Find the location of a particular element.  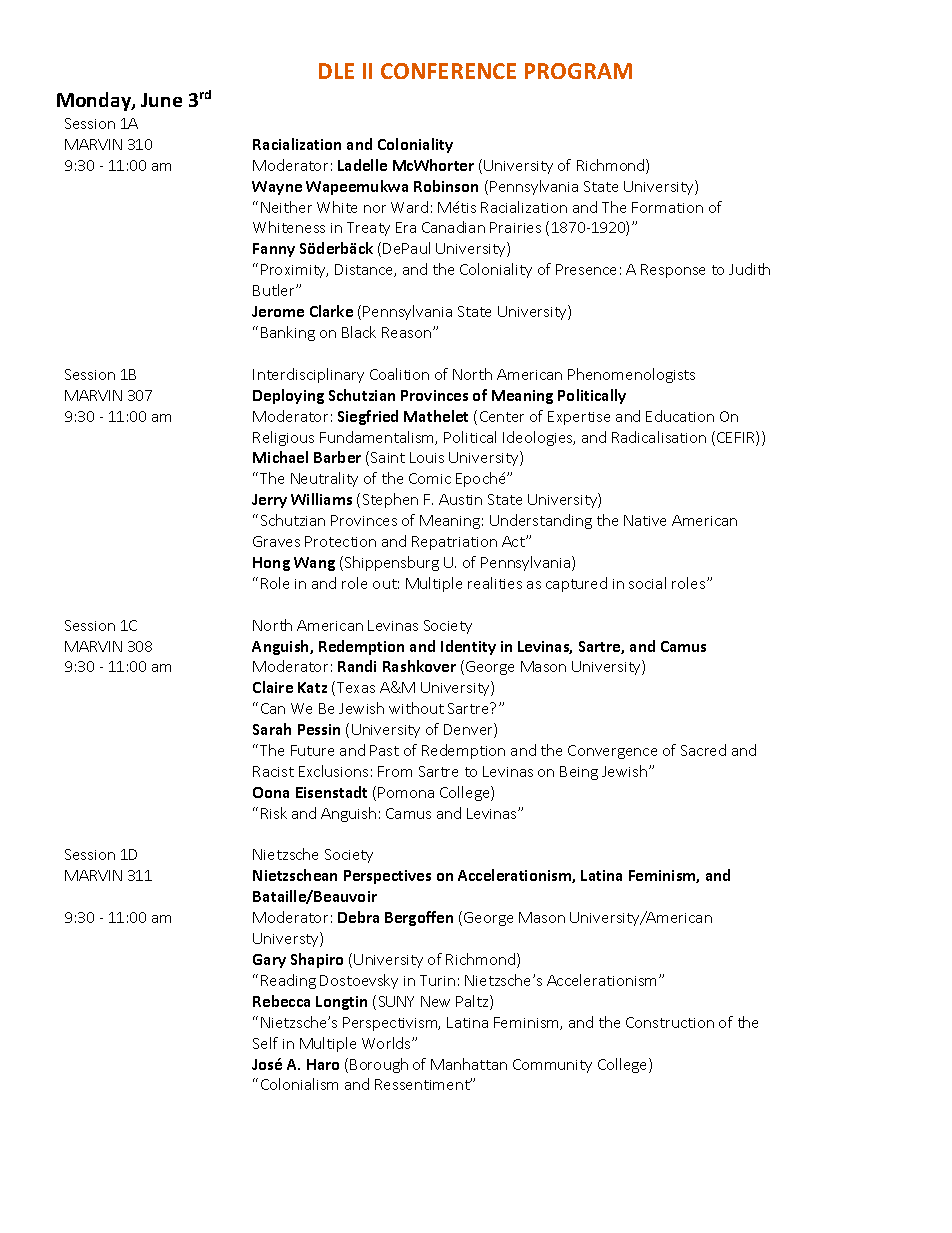

CONFERENCE is located at coordinates (448, 71).
